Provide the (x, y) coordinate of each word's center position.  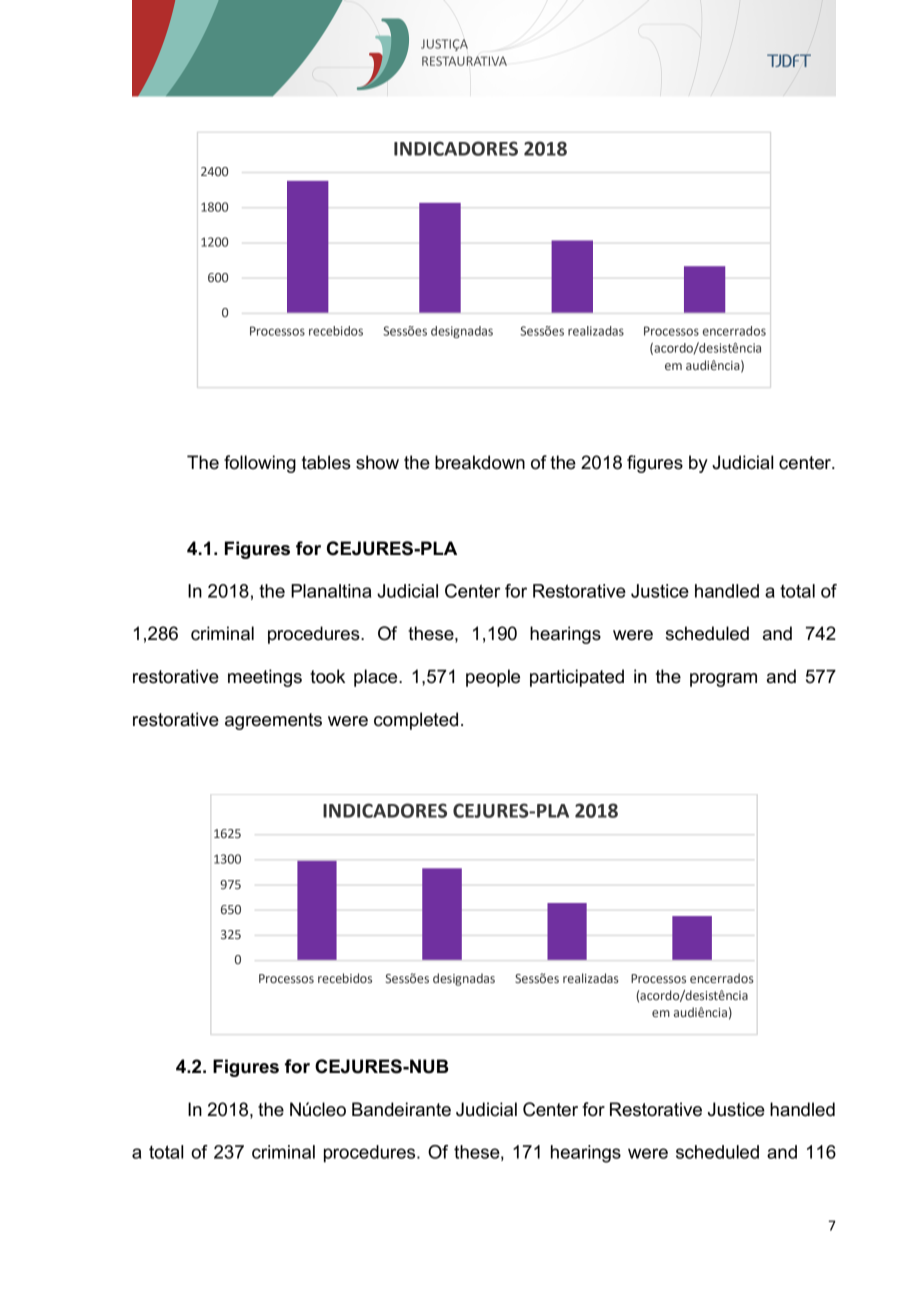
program (723, 680)
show (377, 462)
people (493, 678)
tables (326, 462)
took (327, 676)
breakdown (480, 462)
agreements (273, 721)
